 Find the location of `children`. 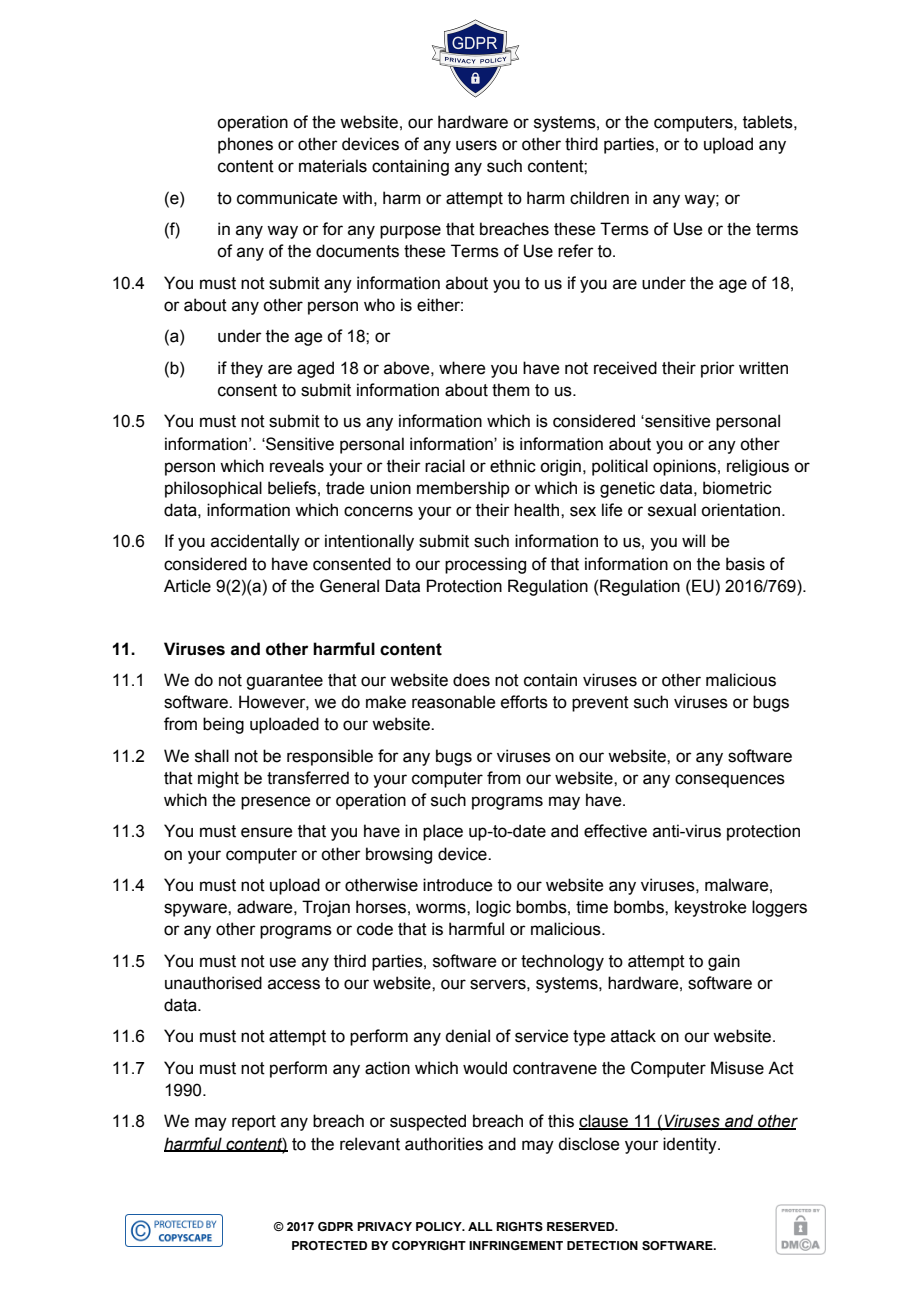

children is located at coordinates (599, 198).
